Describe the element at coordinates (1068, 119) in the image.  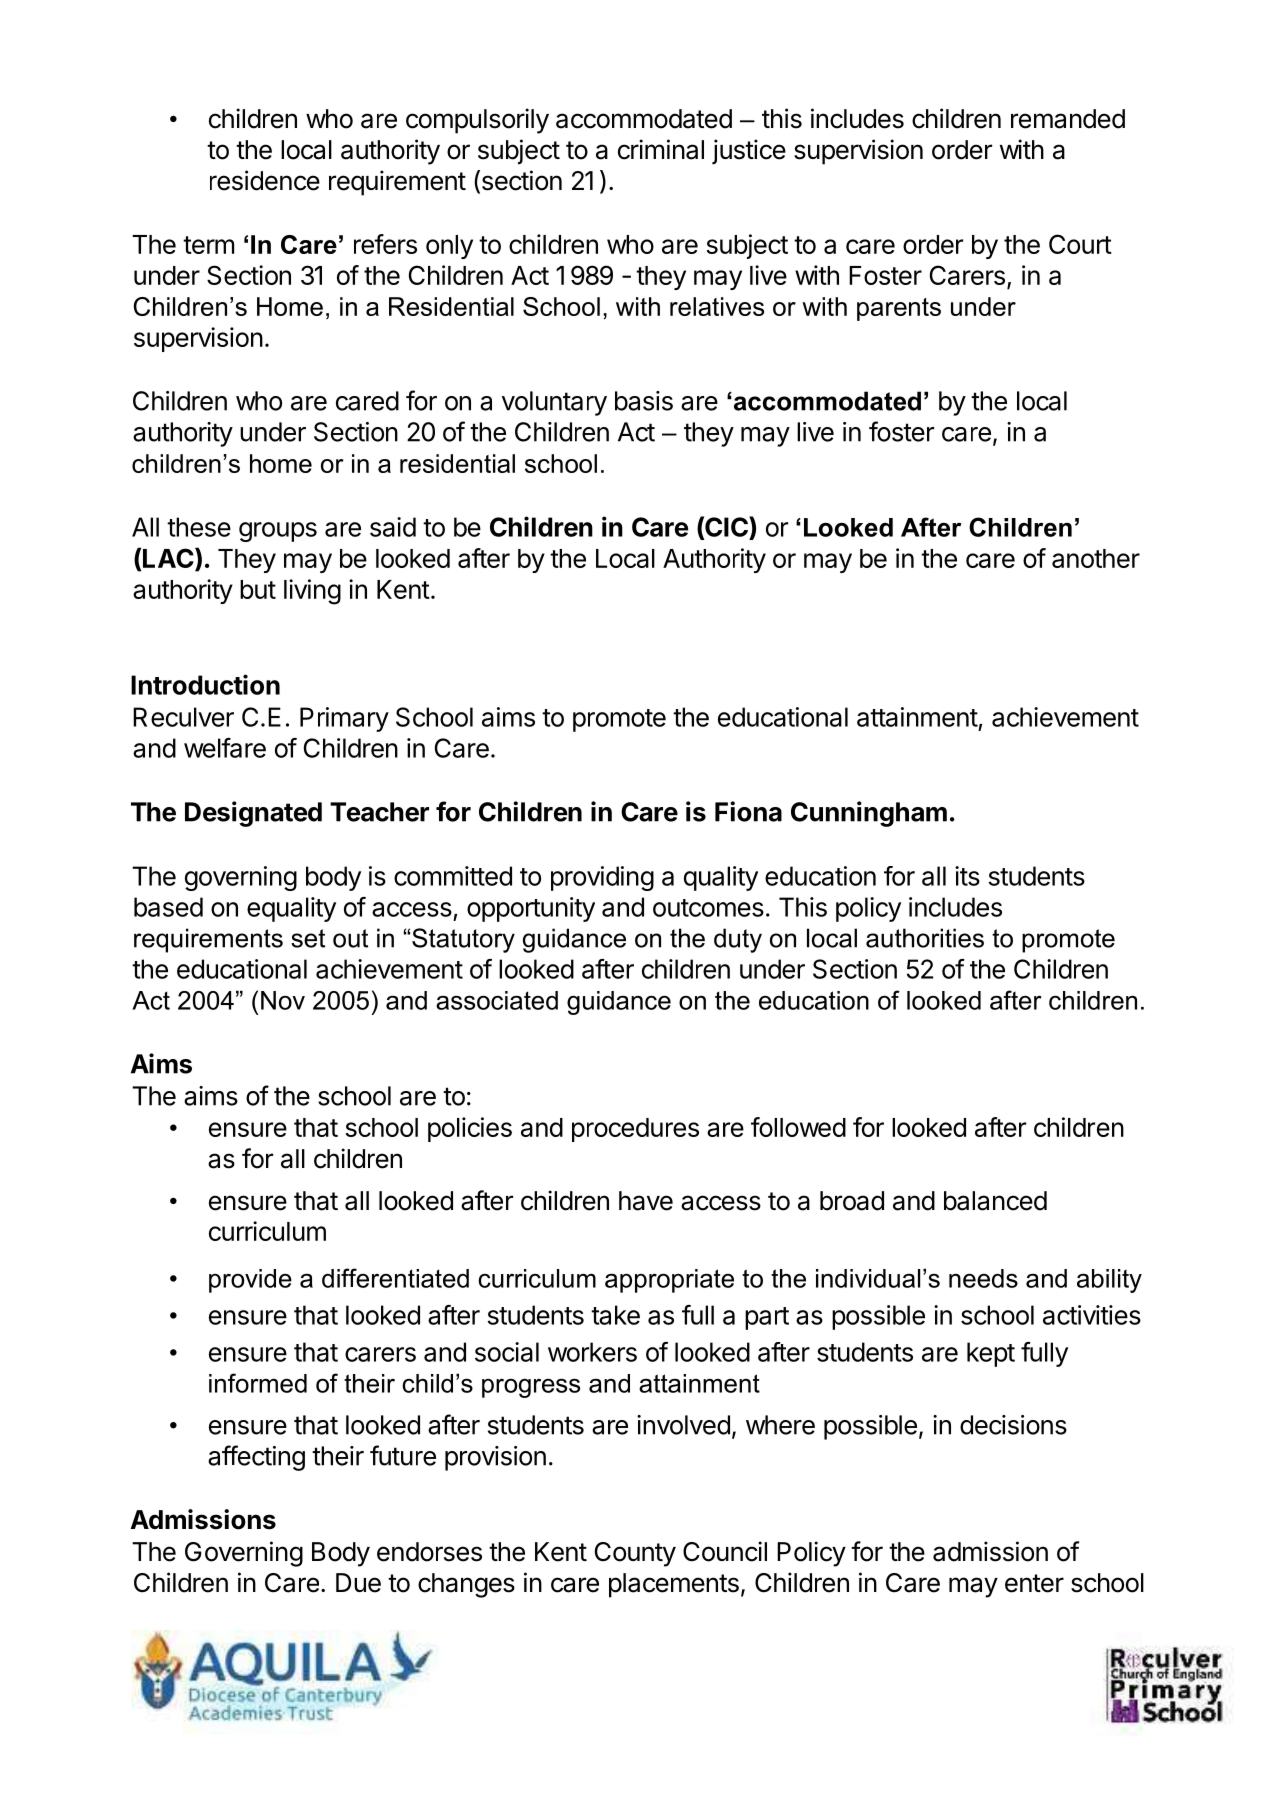
I see `remanded` at that location.
